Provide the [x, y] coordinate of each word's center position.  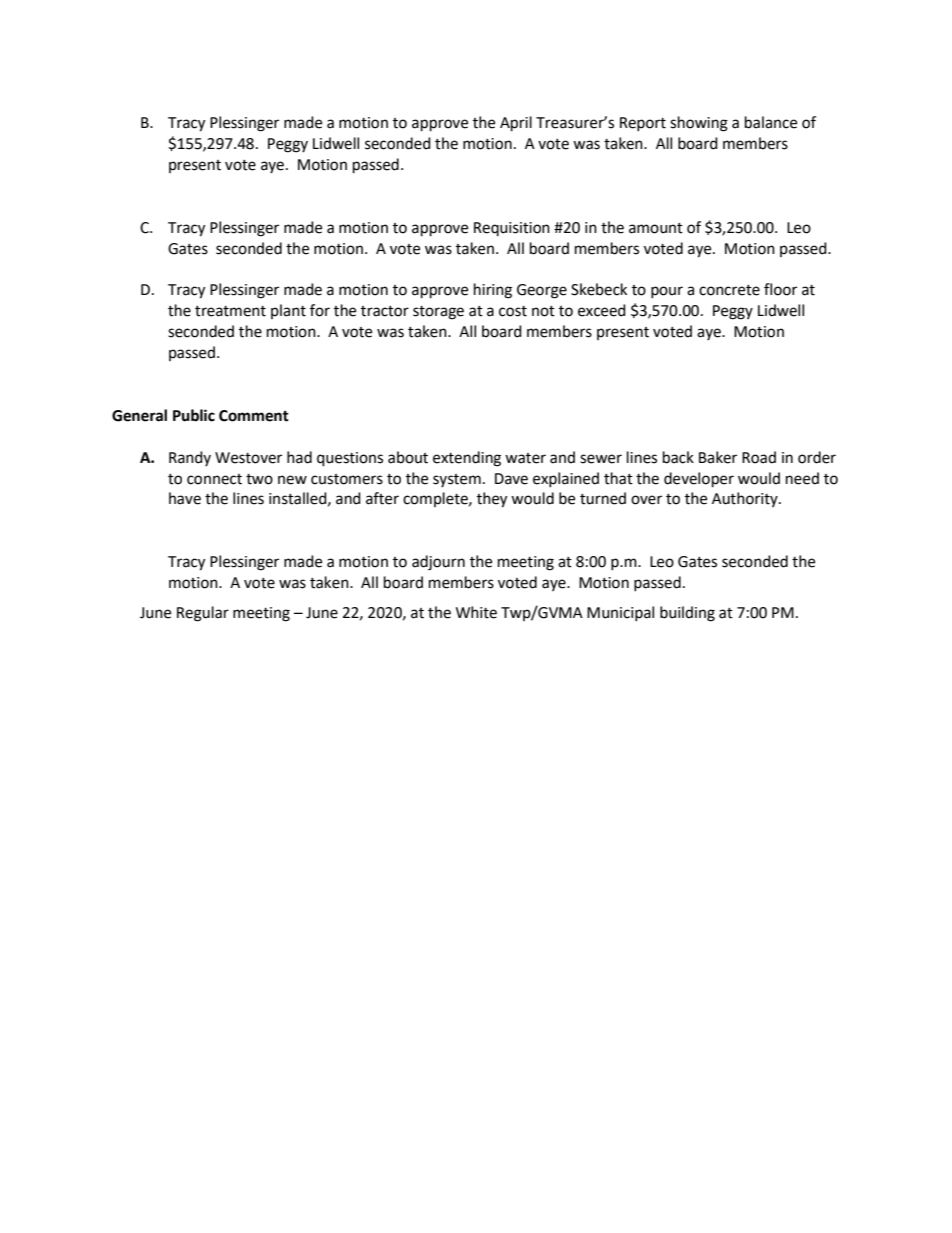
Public [194, 415]
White [476, 612]
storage [438, 313]
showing [699, 124]
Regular [203, 614]
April [516, 124]
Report [643, 124]
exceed [602, 310]
